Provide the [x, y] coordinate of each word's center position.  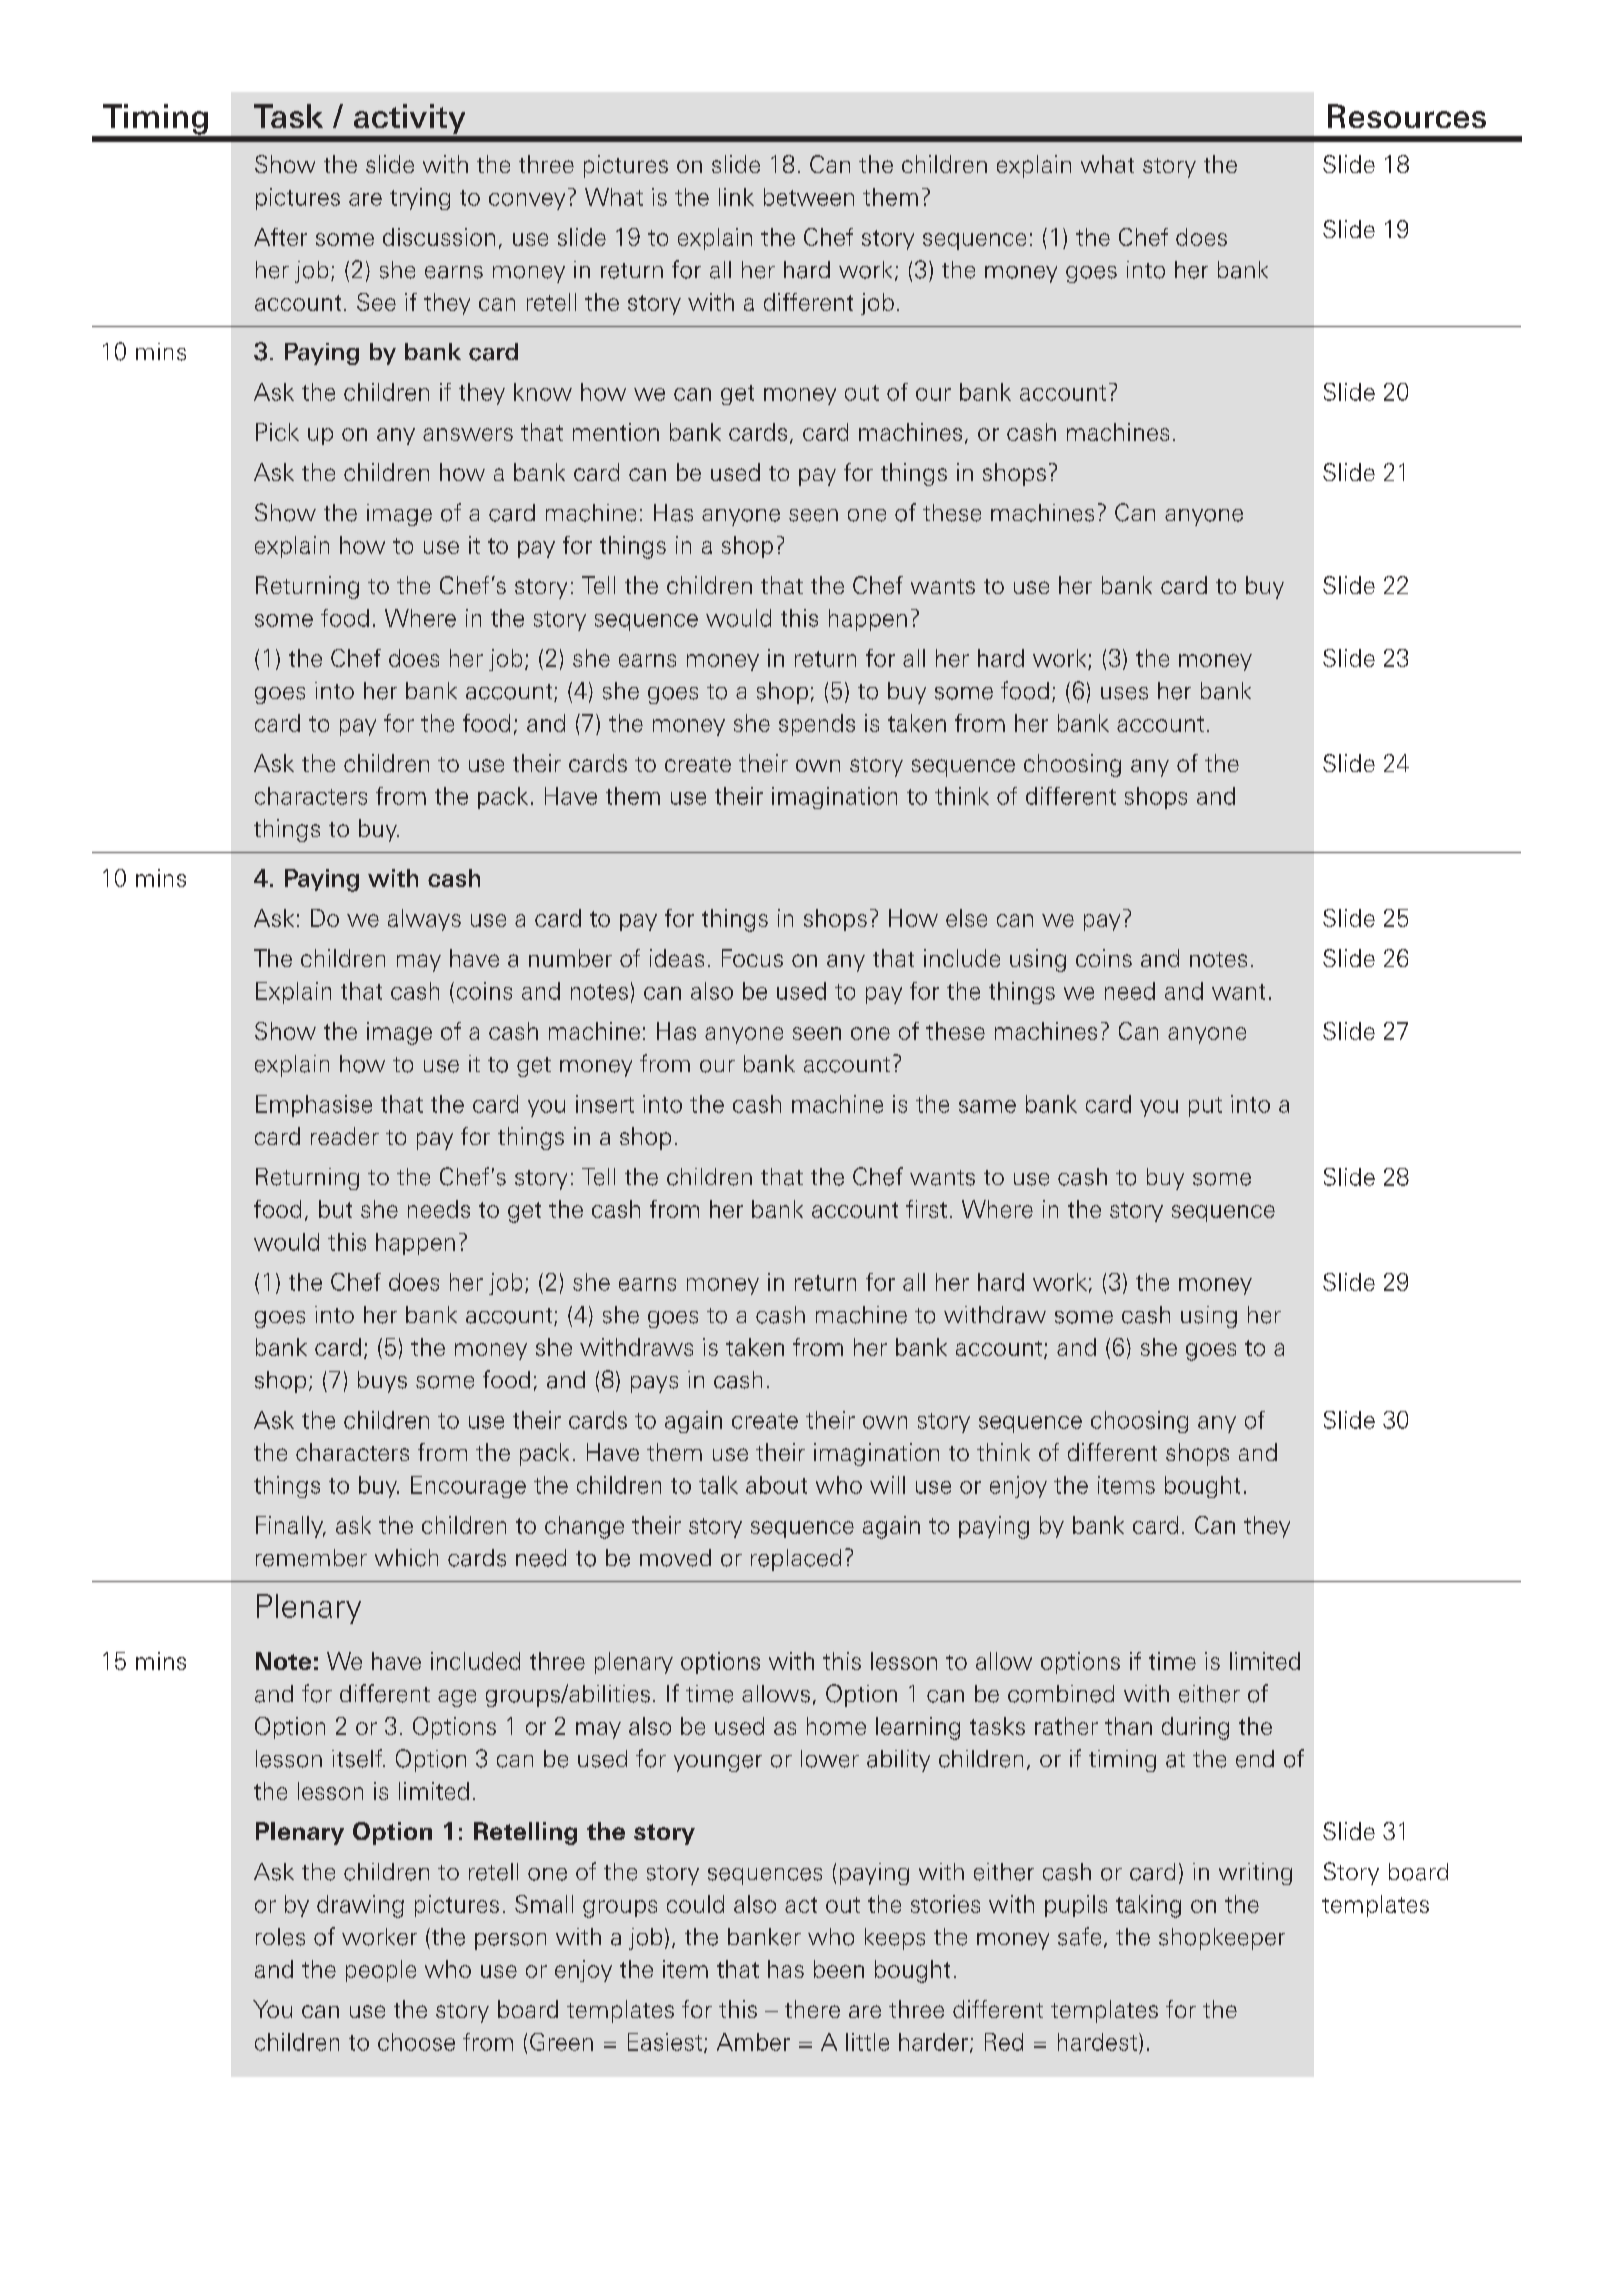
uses [1124, 693]
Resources [1407, 116]
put [1205, 1107]
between [809, 197]
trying [420, 199]
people [381, 1971]
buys [382, 1382]
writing [1255, 1874]
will [887, 1485]
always [424, 920]
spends [817, 725]
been [839, 1969]
